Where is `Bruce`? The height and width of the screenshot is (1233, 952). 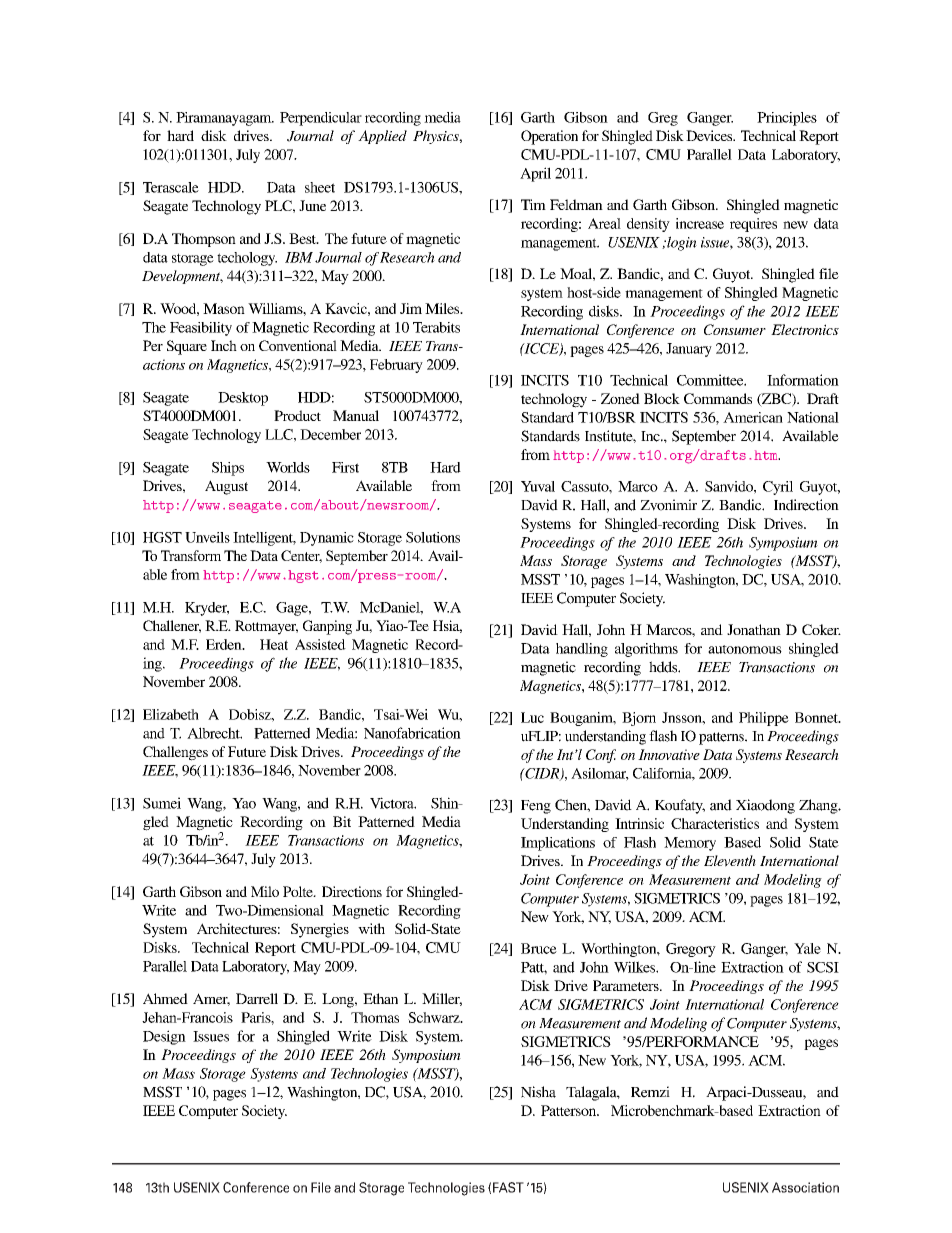 Bruce is located at coordinates (539, 948).
